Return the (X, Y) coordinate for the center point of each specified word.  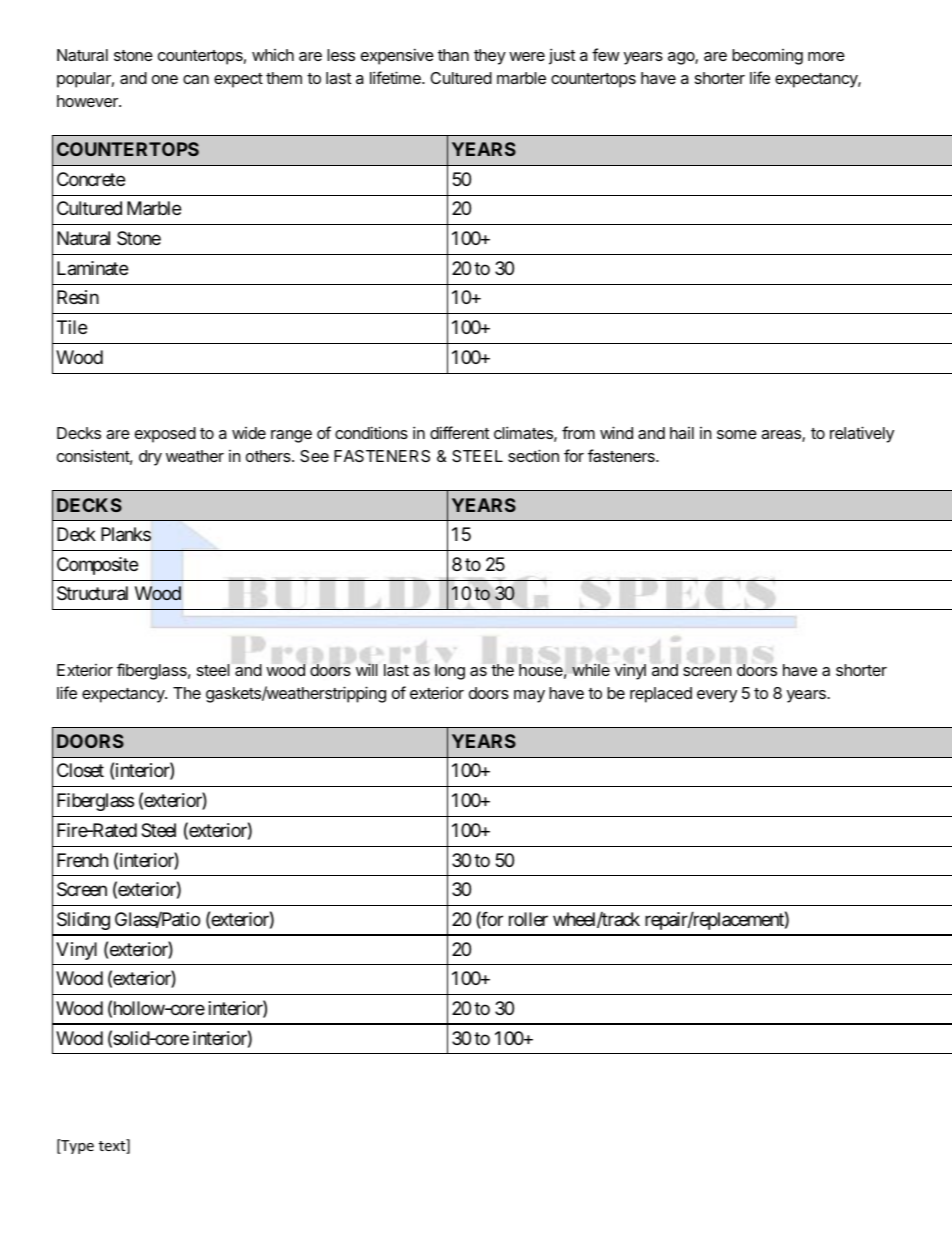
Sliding (83, 921)
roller (528, 919)
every (717, 696)
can (196, 79)
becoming (767, 57)
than (453, 55)
